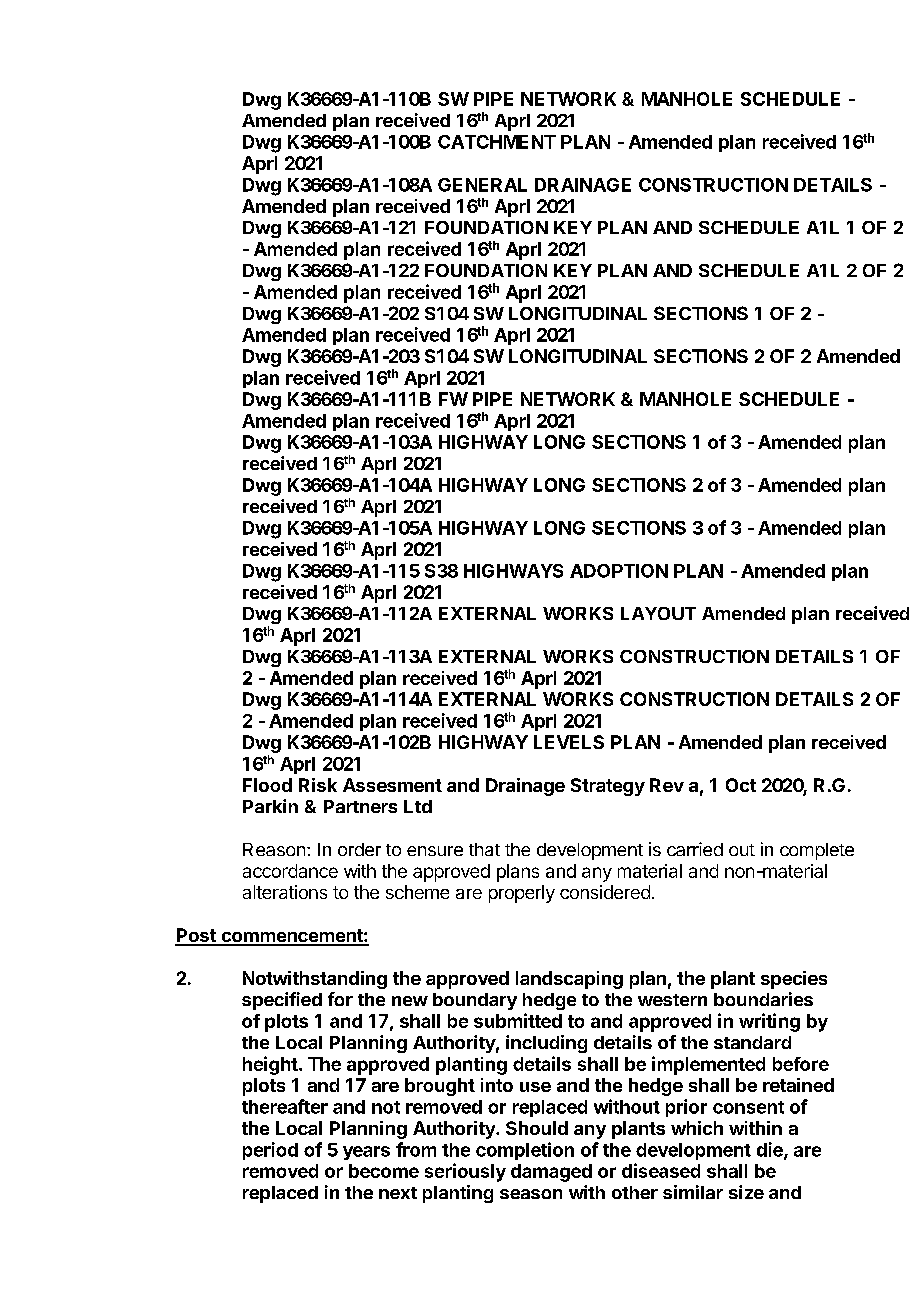 The width and height of the screenshot is (924, 1308). Describe the element at coordinates (482, 185) in the screenshot. I see `GENERAL` at that location.
